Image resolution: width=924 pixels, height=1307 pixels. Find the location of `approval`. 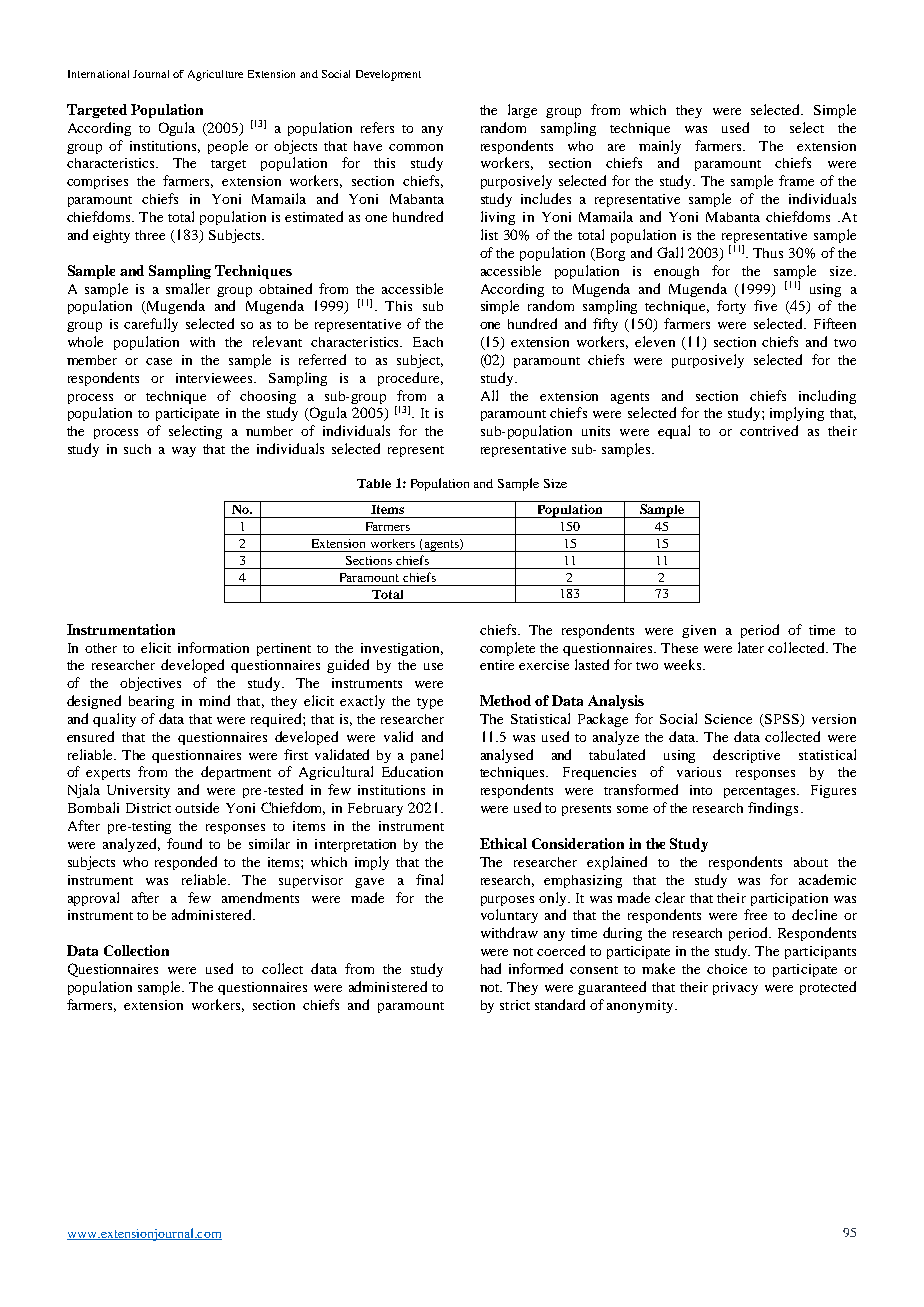

approval is located at coordinates (93, 899).
